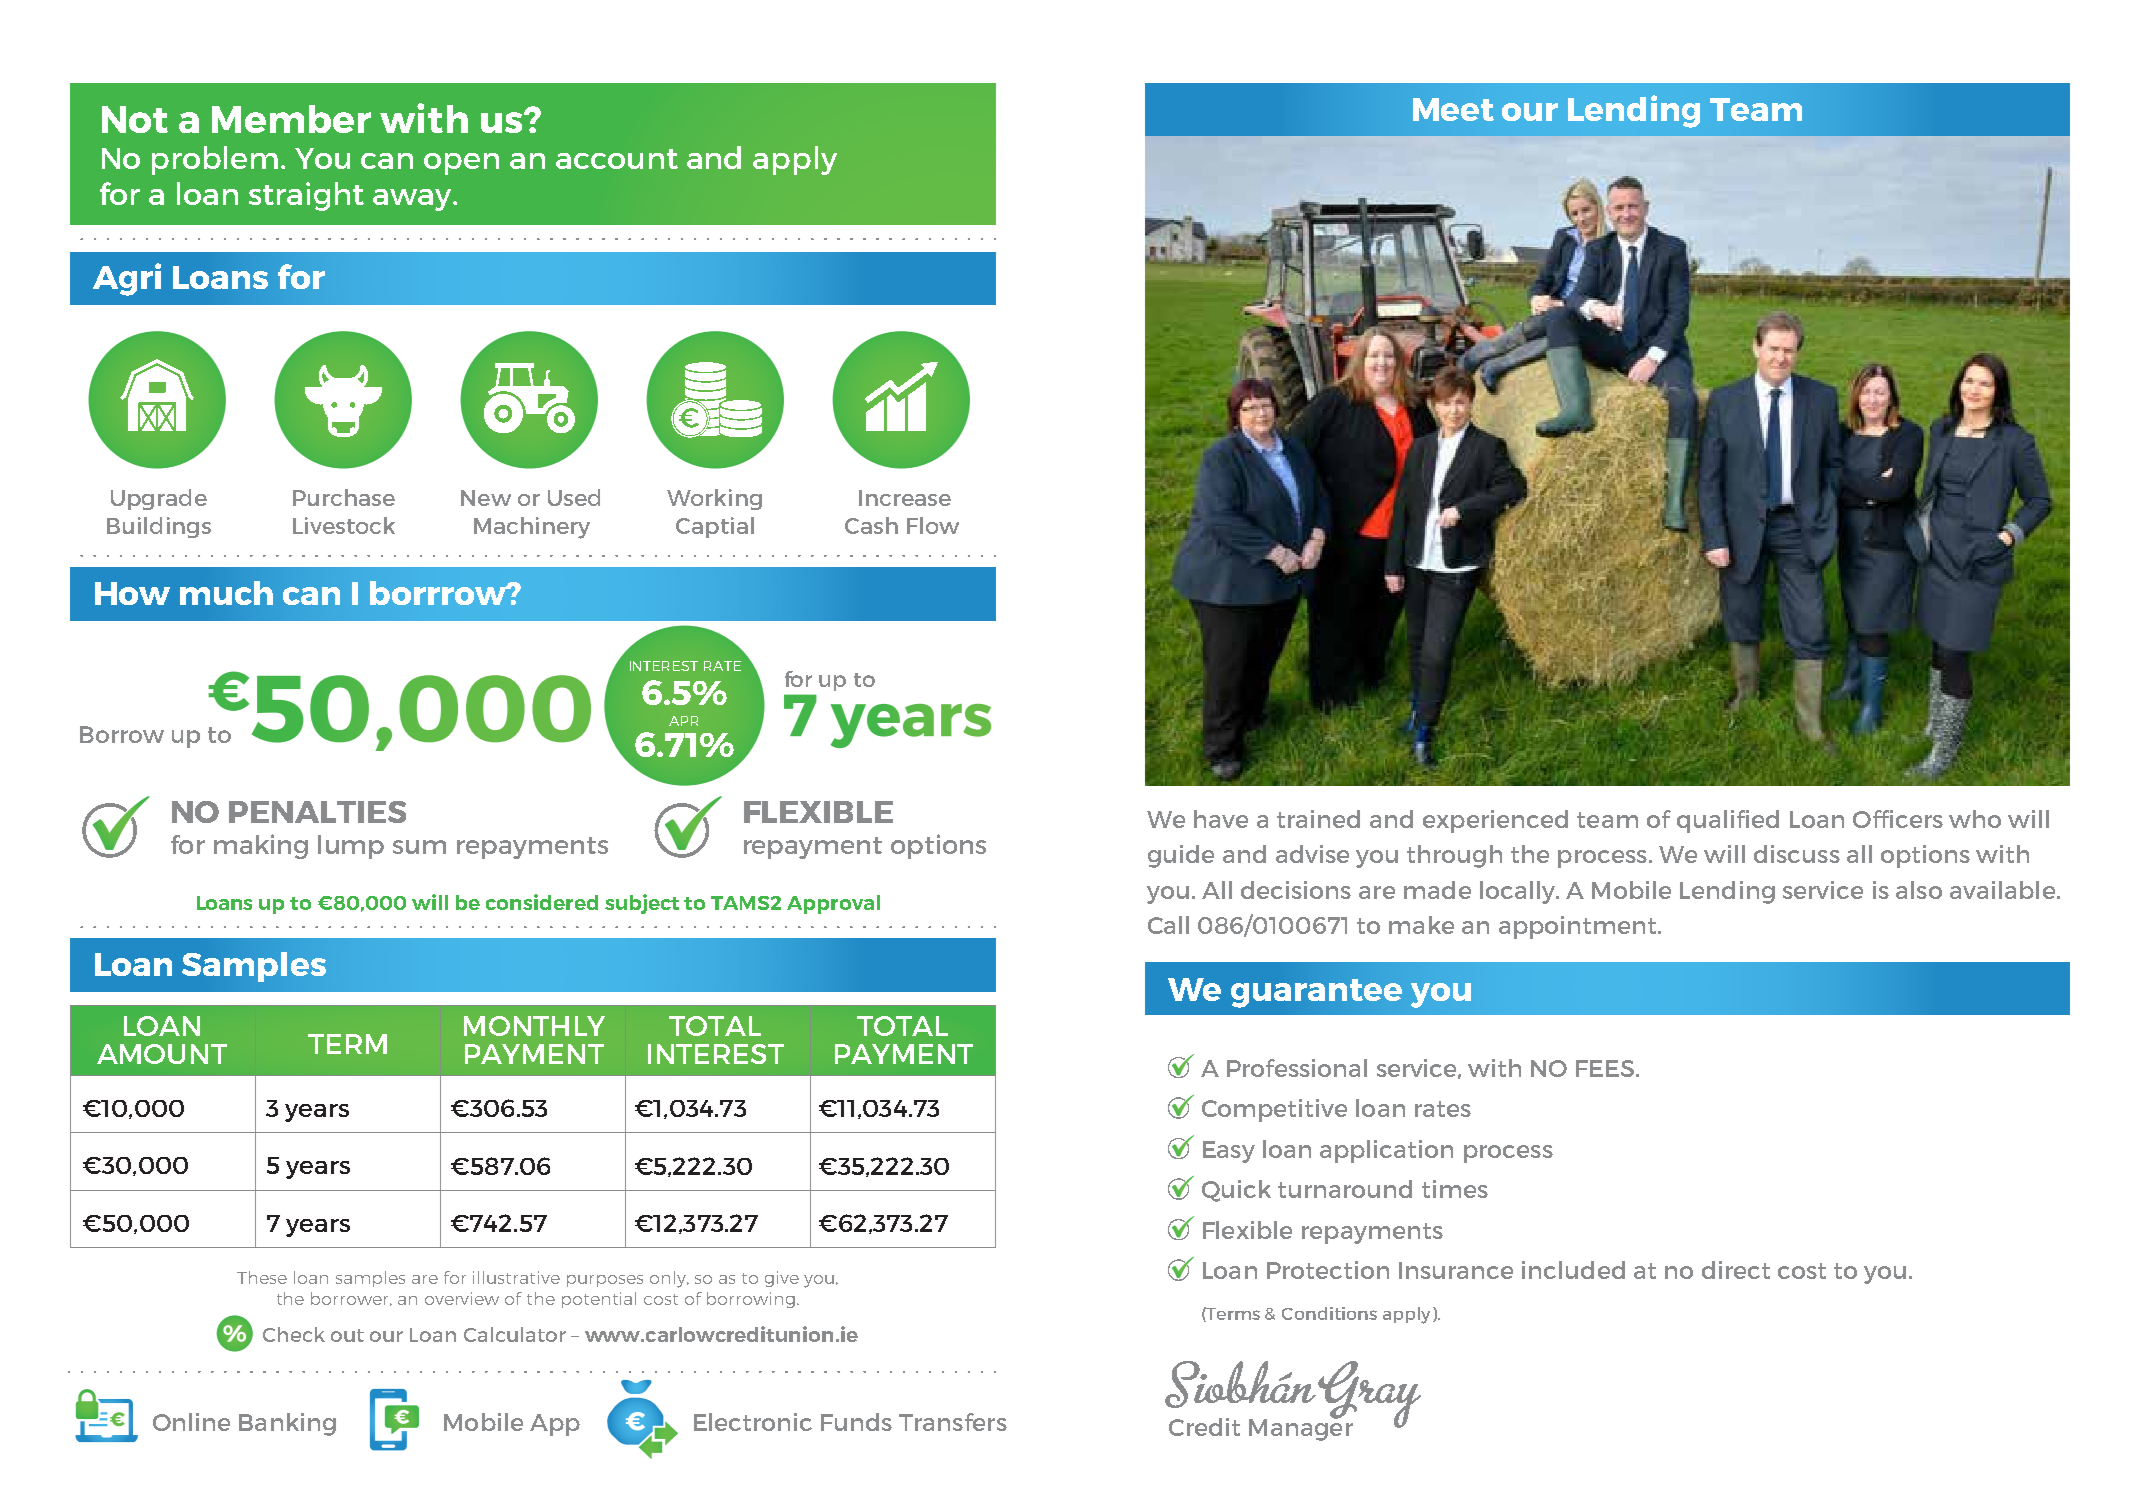  Describe the element at coordinates (1316, 993) in the page. I see `guarantee` at that location.
